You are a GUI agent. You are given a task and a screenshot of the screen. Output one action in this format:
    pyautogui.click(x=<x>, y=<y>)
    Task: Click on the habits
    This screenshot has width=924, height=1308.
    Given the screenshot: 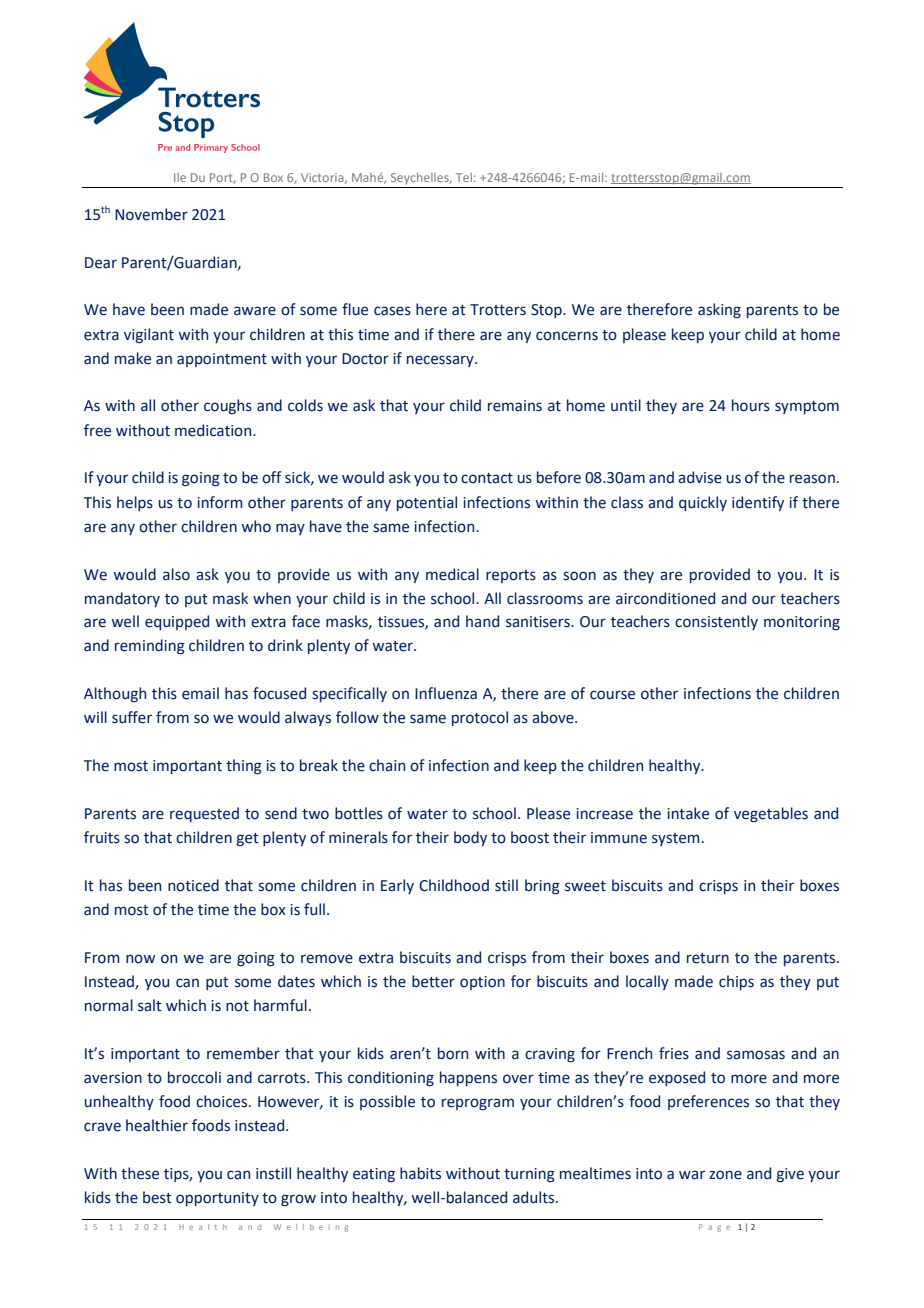 What is the action you would take?
    pyautogui.click(x=420, y=1173)
